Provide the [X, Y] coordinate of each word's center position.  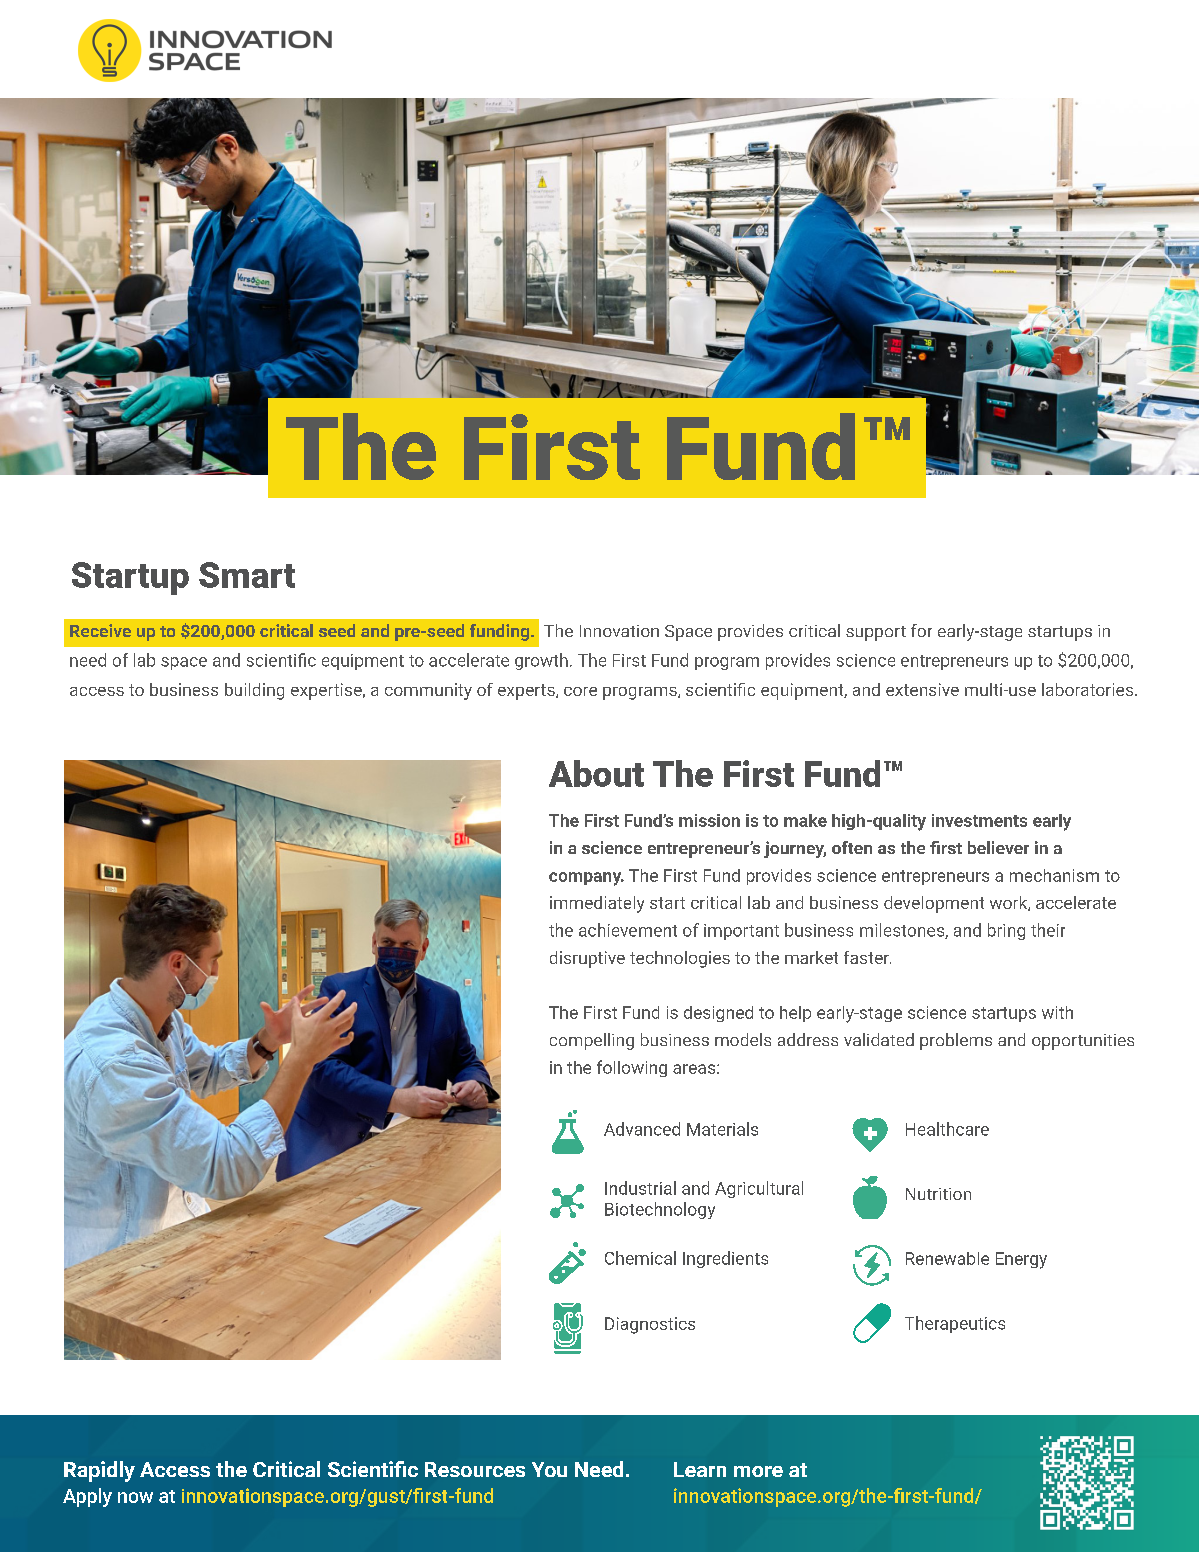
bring [1006, 931]
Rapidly [99, 1471]
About [596, 773]
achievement [628, 930]
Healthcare [947, 1129]
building [254, 691]
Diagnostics [650, 1325]
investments [979, 820]
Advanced [642, 1129]
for [921, 630]
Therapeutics [955, 1324]
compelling [592, 1041]
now [135, 1497]
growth [541, 661]
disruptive [587, 959]
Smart [247, 575]
